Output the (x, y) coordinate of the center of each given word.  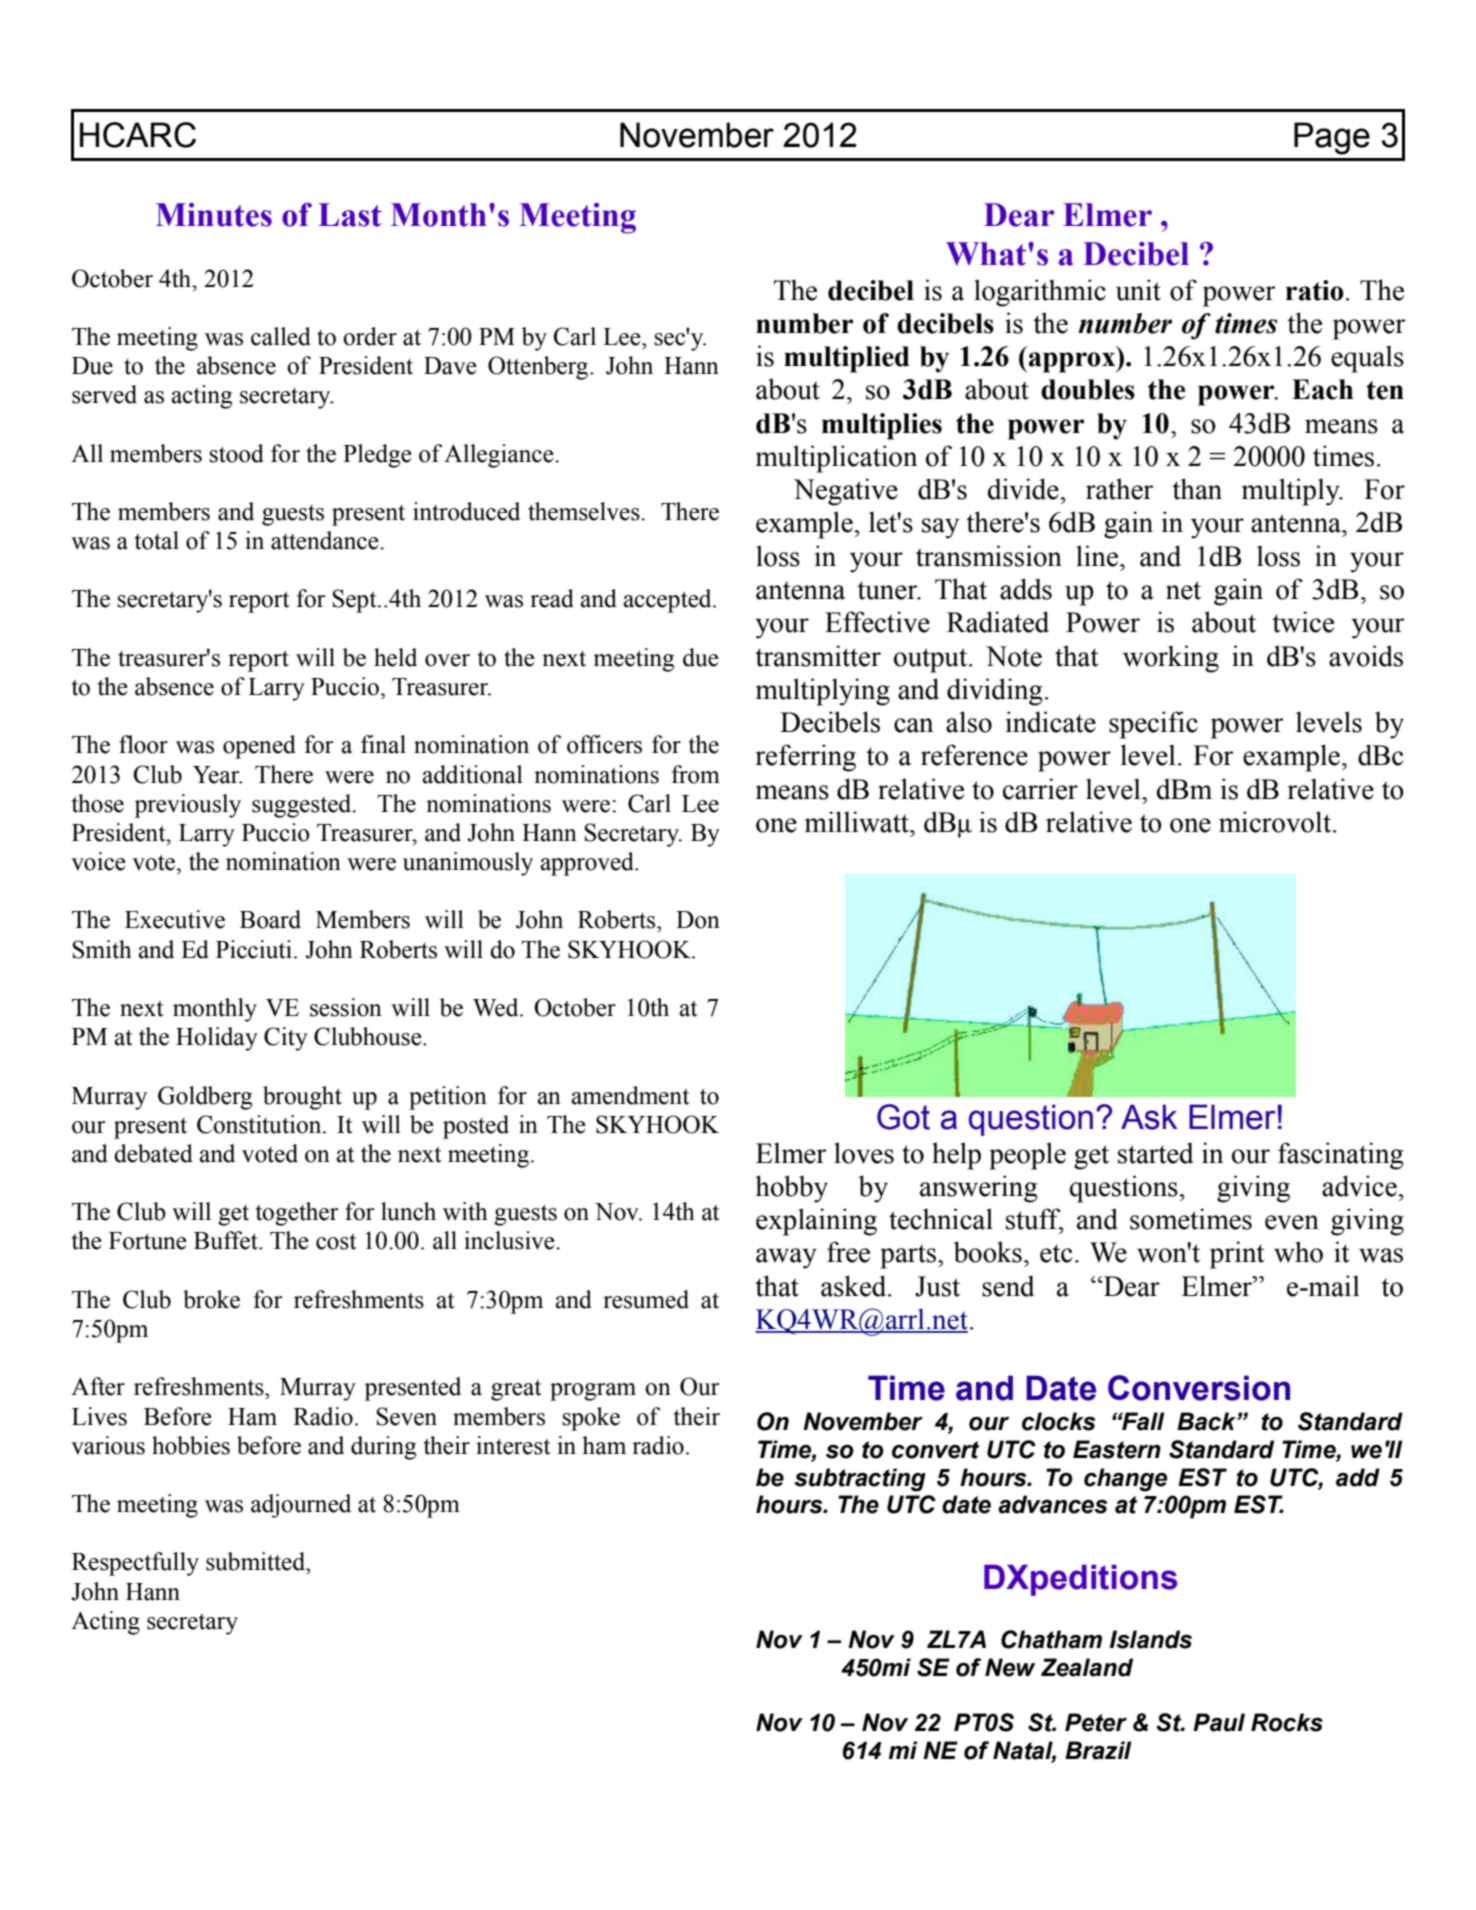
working (1171, 659)
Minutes (214, 215)
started (1155, 1153)
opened (259, 747)
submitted (257, 1561)
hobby (792, 1189)
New (1010, 1667)
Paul (1219, 1722)
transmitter (818, 656)
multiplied (847, 359)
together (297, 1214)
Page (1332, 138)
